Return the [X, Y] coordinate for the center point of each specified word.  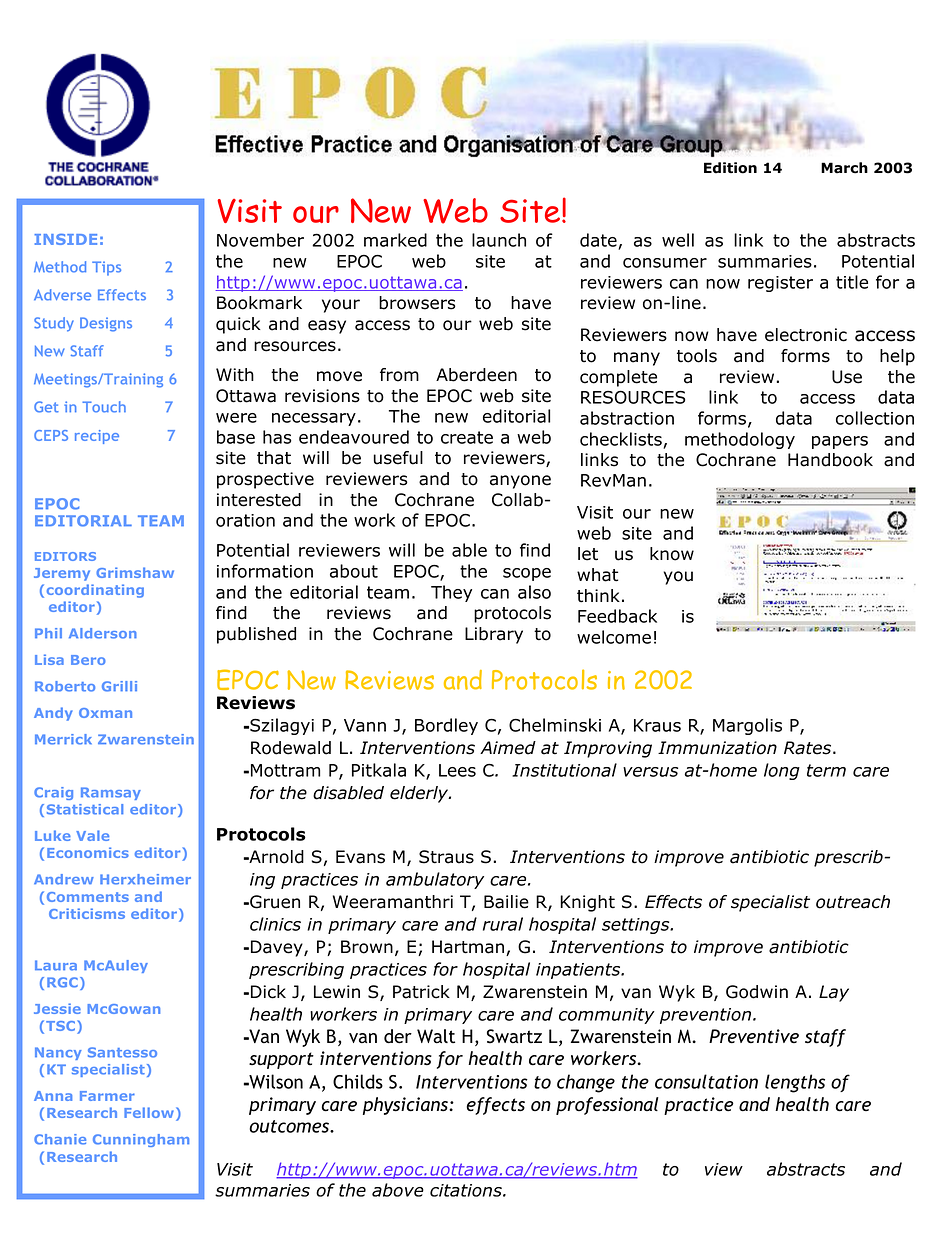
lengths [795, 1083]
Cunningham [141, 1140]
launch [499, 240]
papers [840, 442]
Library [494, 635]
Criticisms [87, 913]
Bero [88, 660]
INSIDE [65, 239]
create [467, 437]
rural [503, 924]
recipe [97, 437]
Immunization [717, 748]
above [398, 1190]
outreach [853, 902]
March [844, 168]
